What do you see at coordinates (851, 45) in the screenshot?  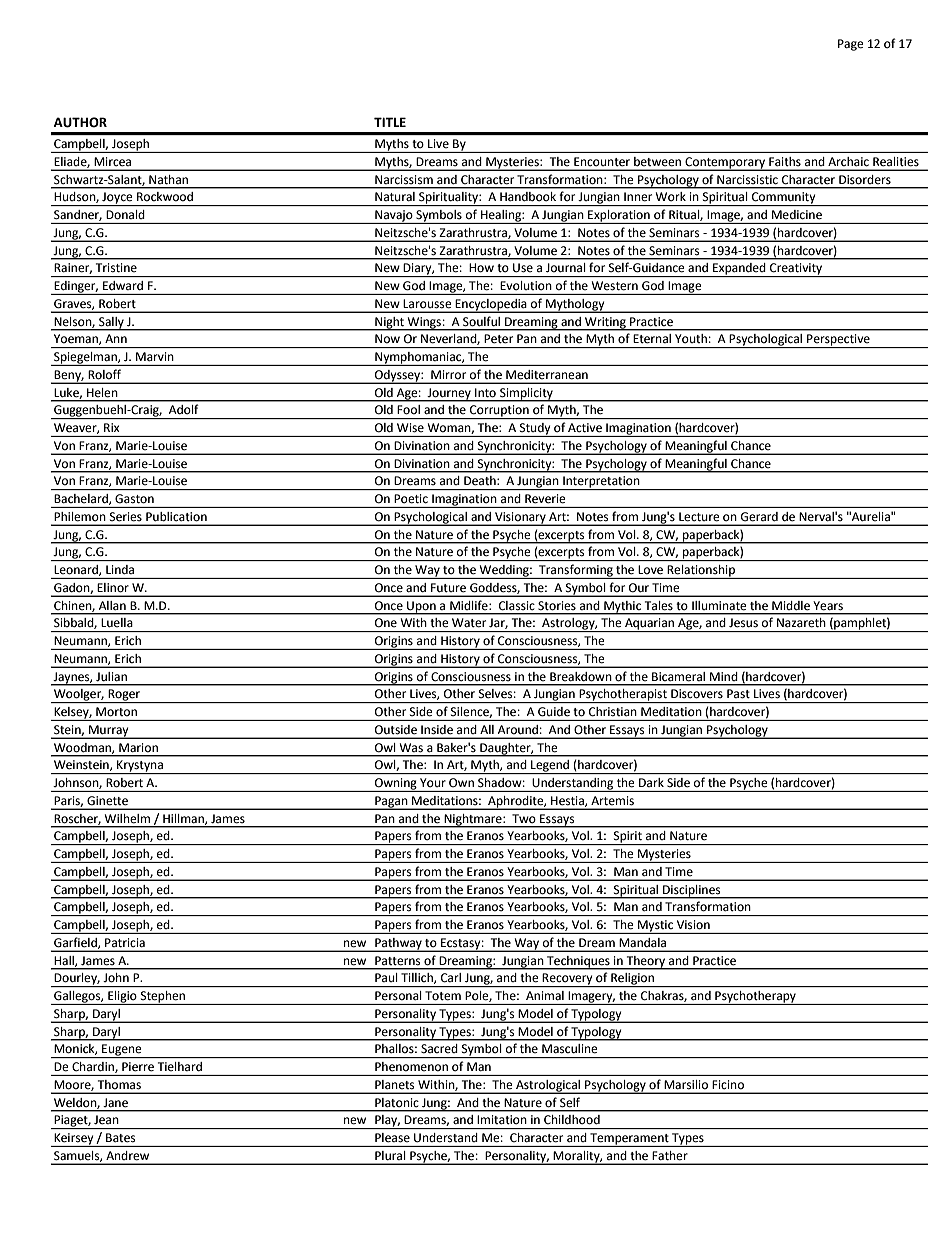 I see `Page` at bounding box center [851, 45].
